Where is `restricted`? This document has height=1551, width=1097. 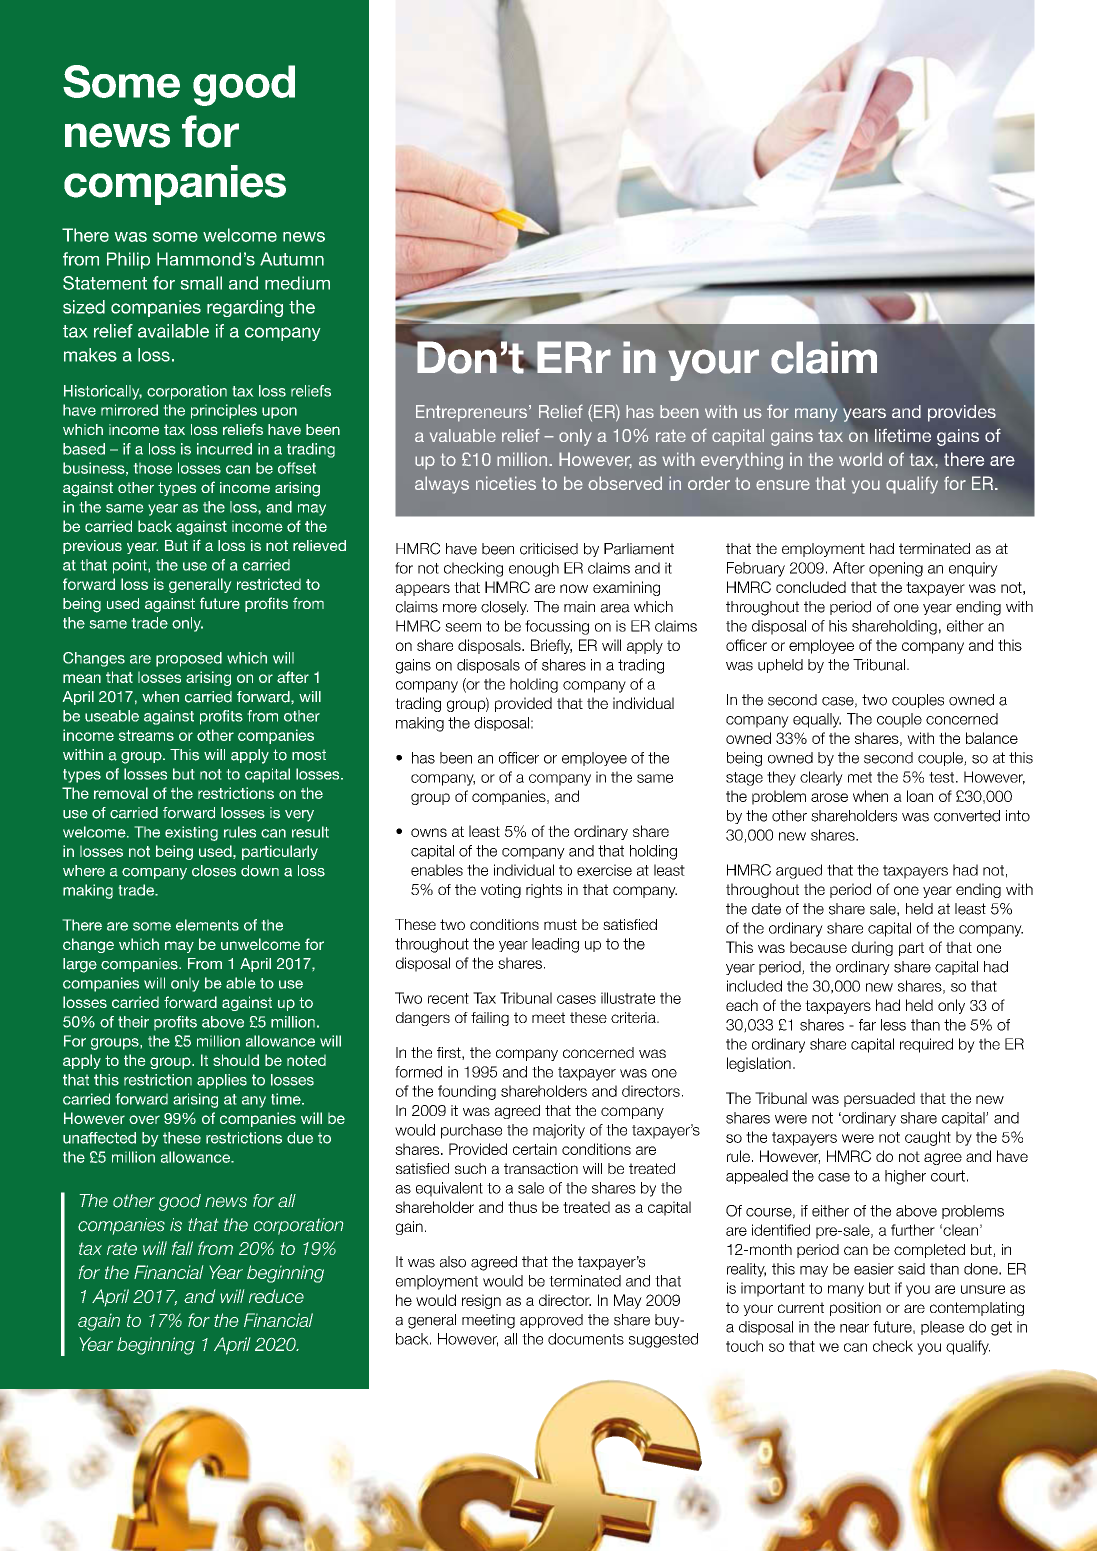 restricted is located at coordinates (269, 584).
